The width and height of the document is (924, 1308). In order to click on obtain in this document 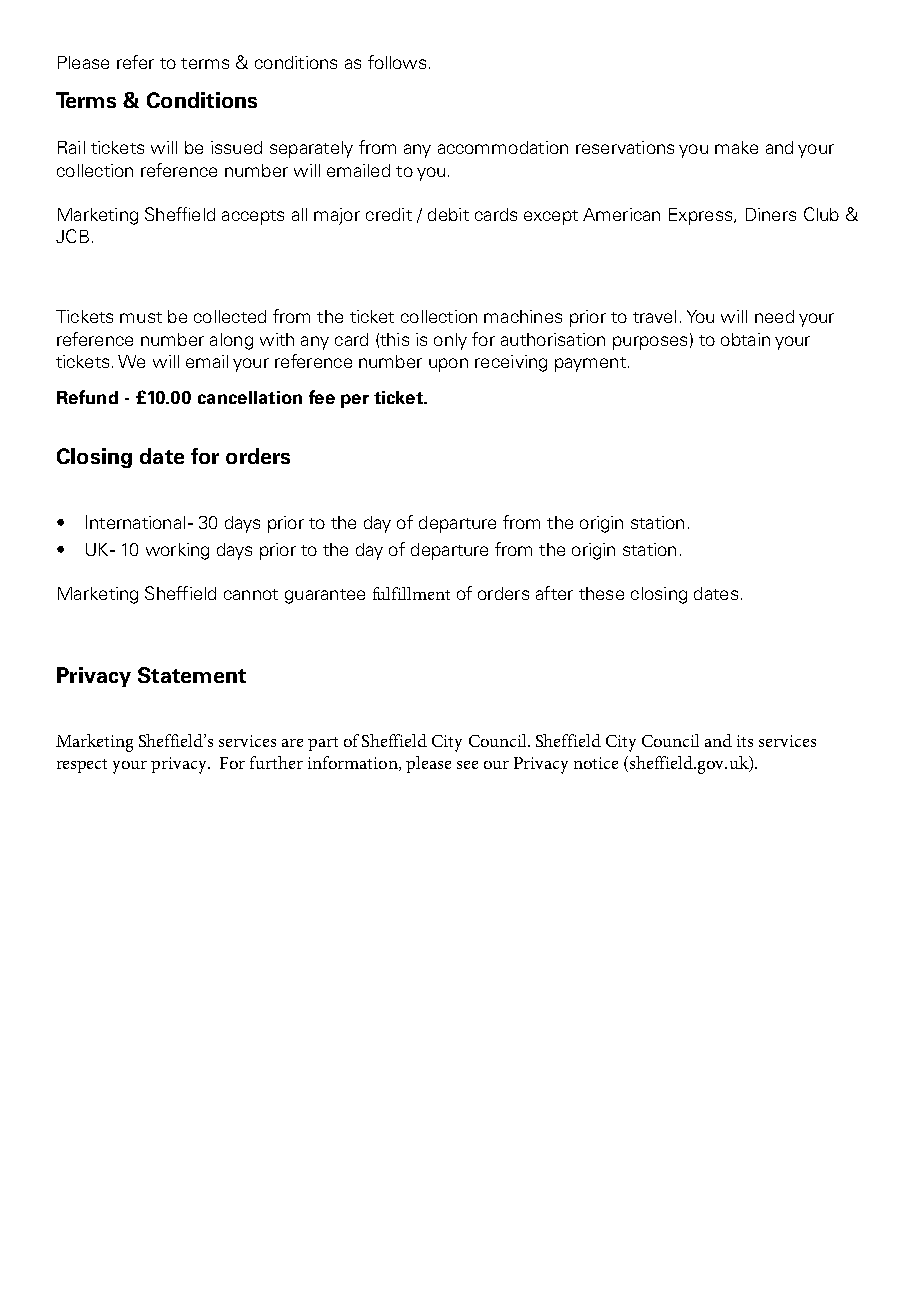, I will do `click(745, 339)`.
